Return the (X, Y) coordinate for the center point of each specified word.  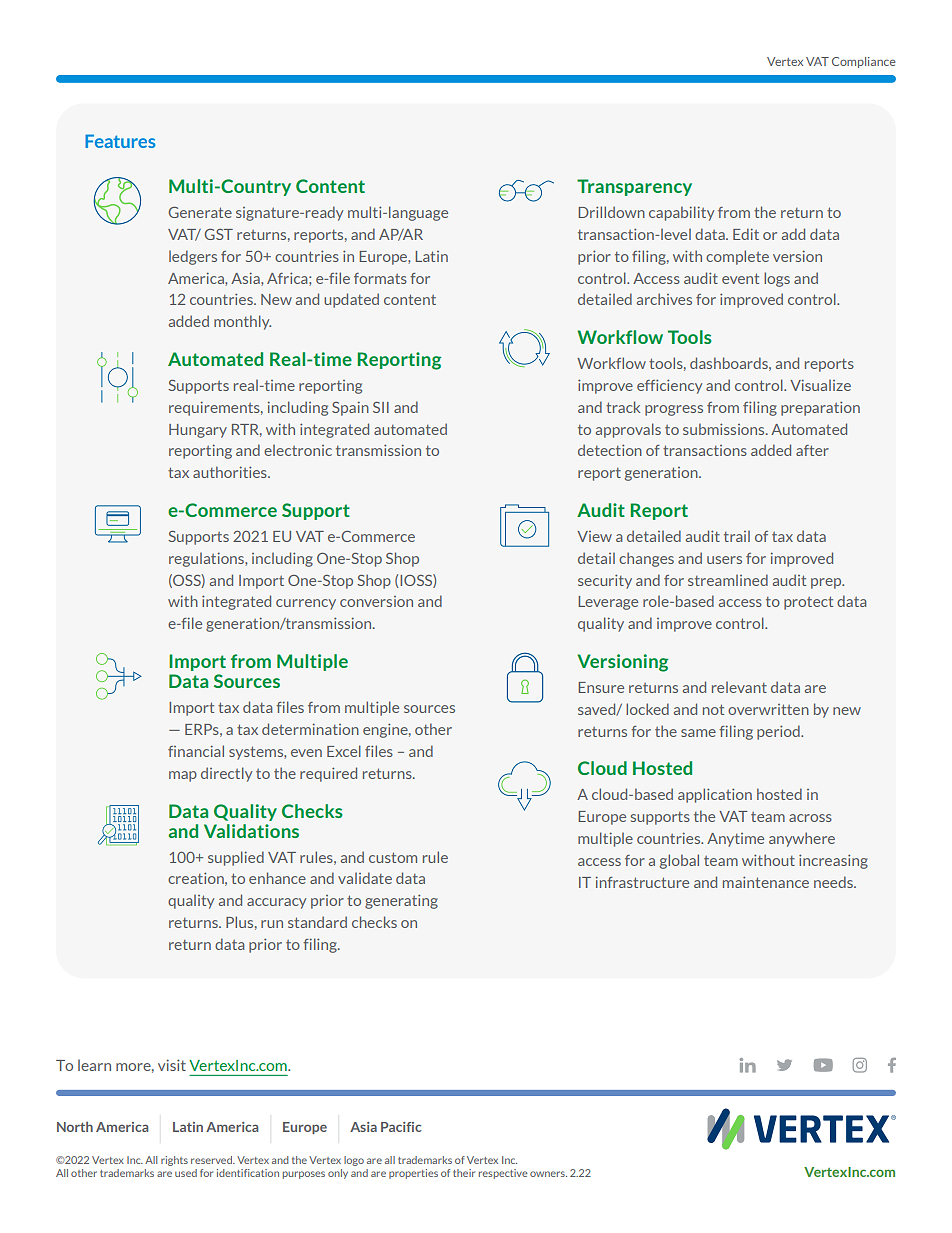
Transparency (634, 187)
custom (393, 857)
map (183, 776)
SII (381, 407)
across (810, 818)
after (812, 450)
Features (120, 141)
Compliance (864, 62)
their (464, 1173)
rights (174, 1161)
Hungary (198, 431)
